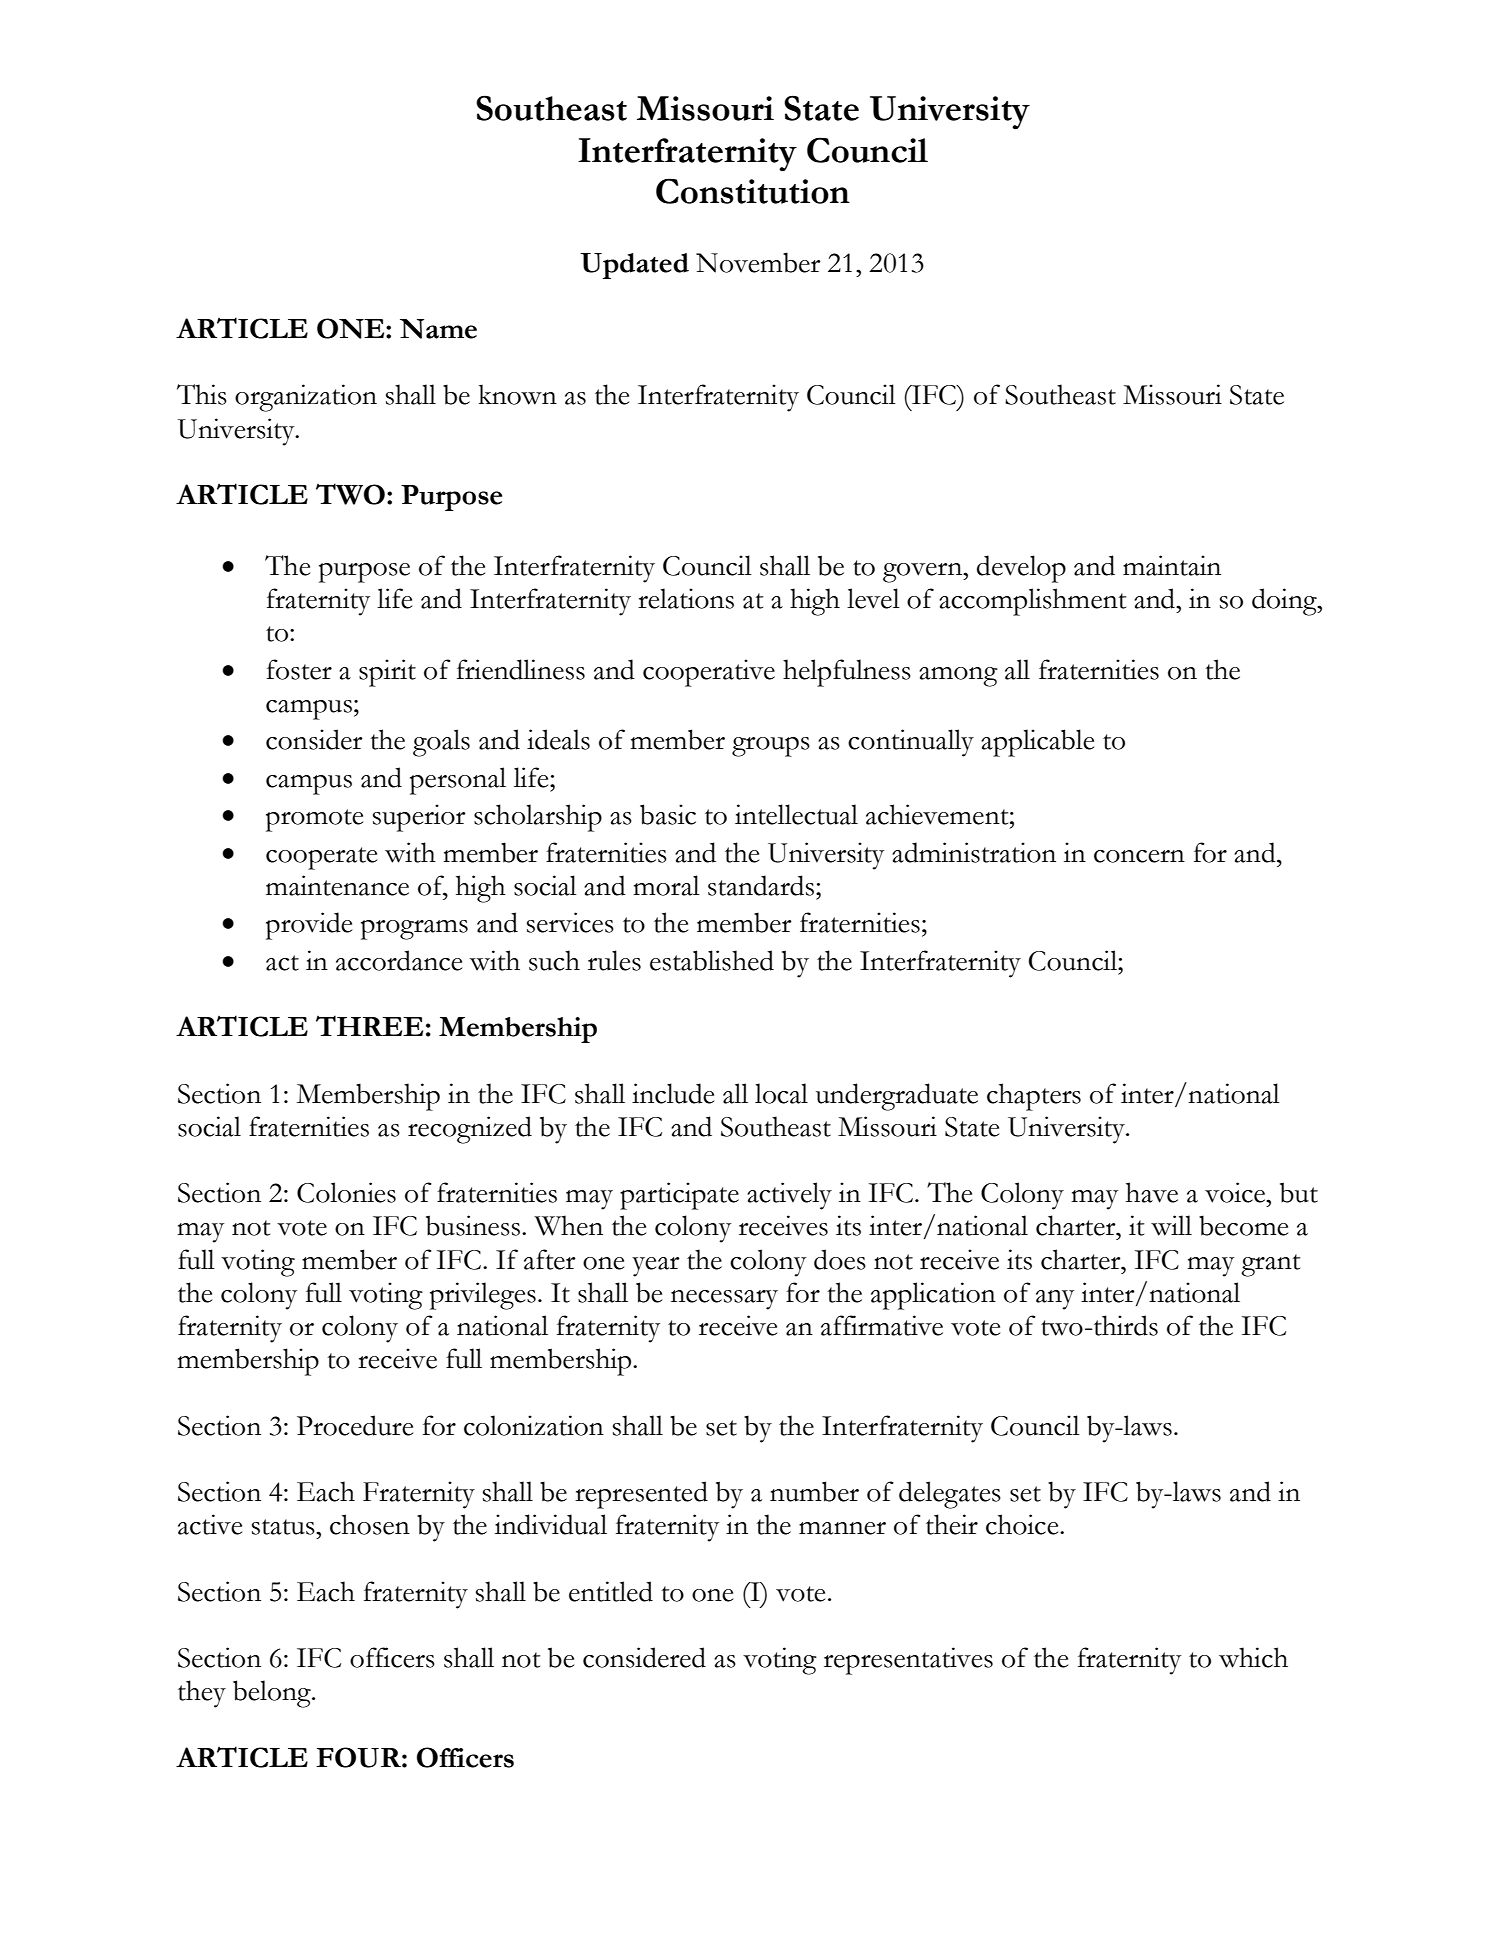  Describe the element at coordinates (724, 1300) in the document. I see `necessary` at that location.
